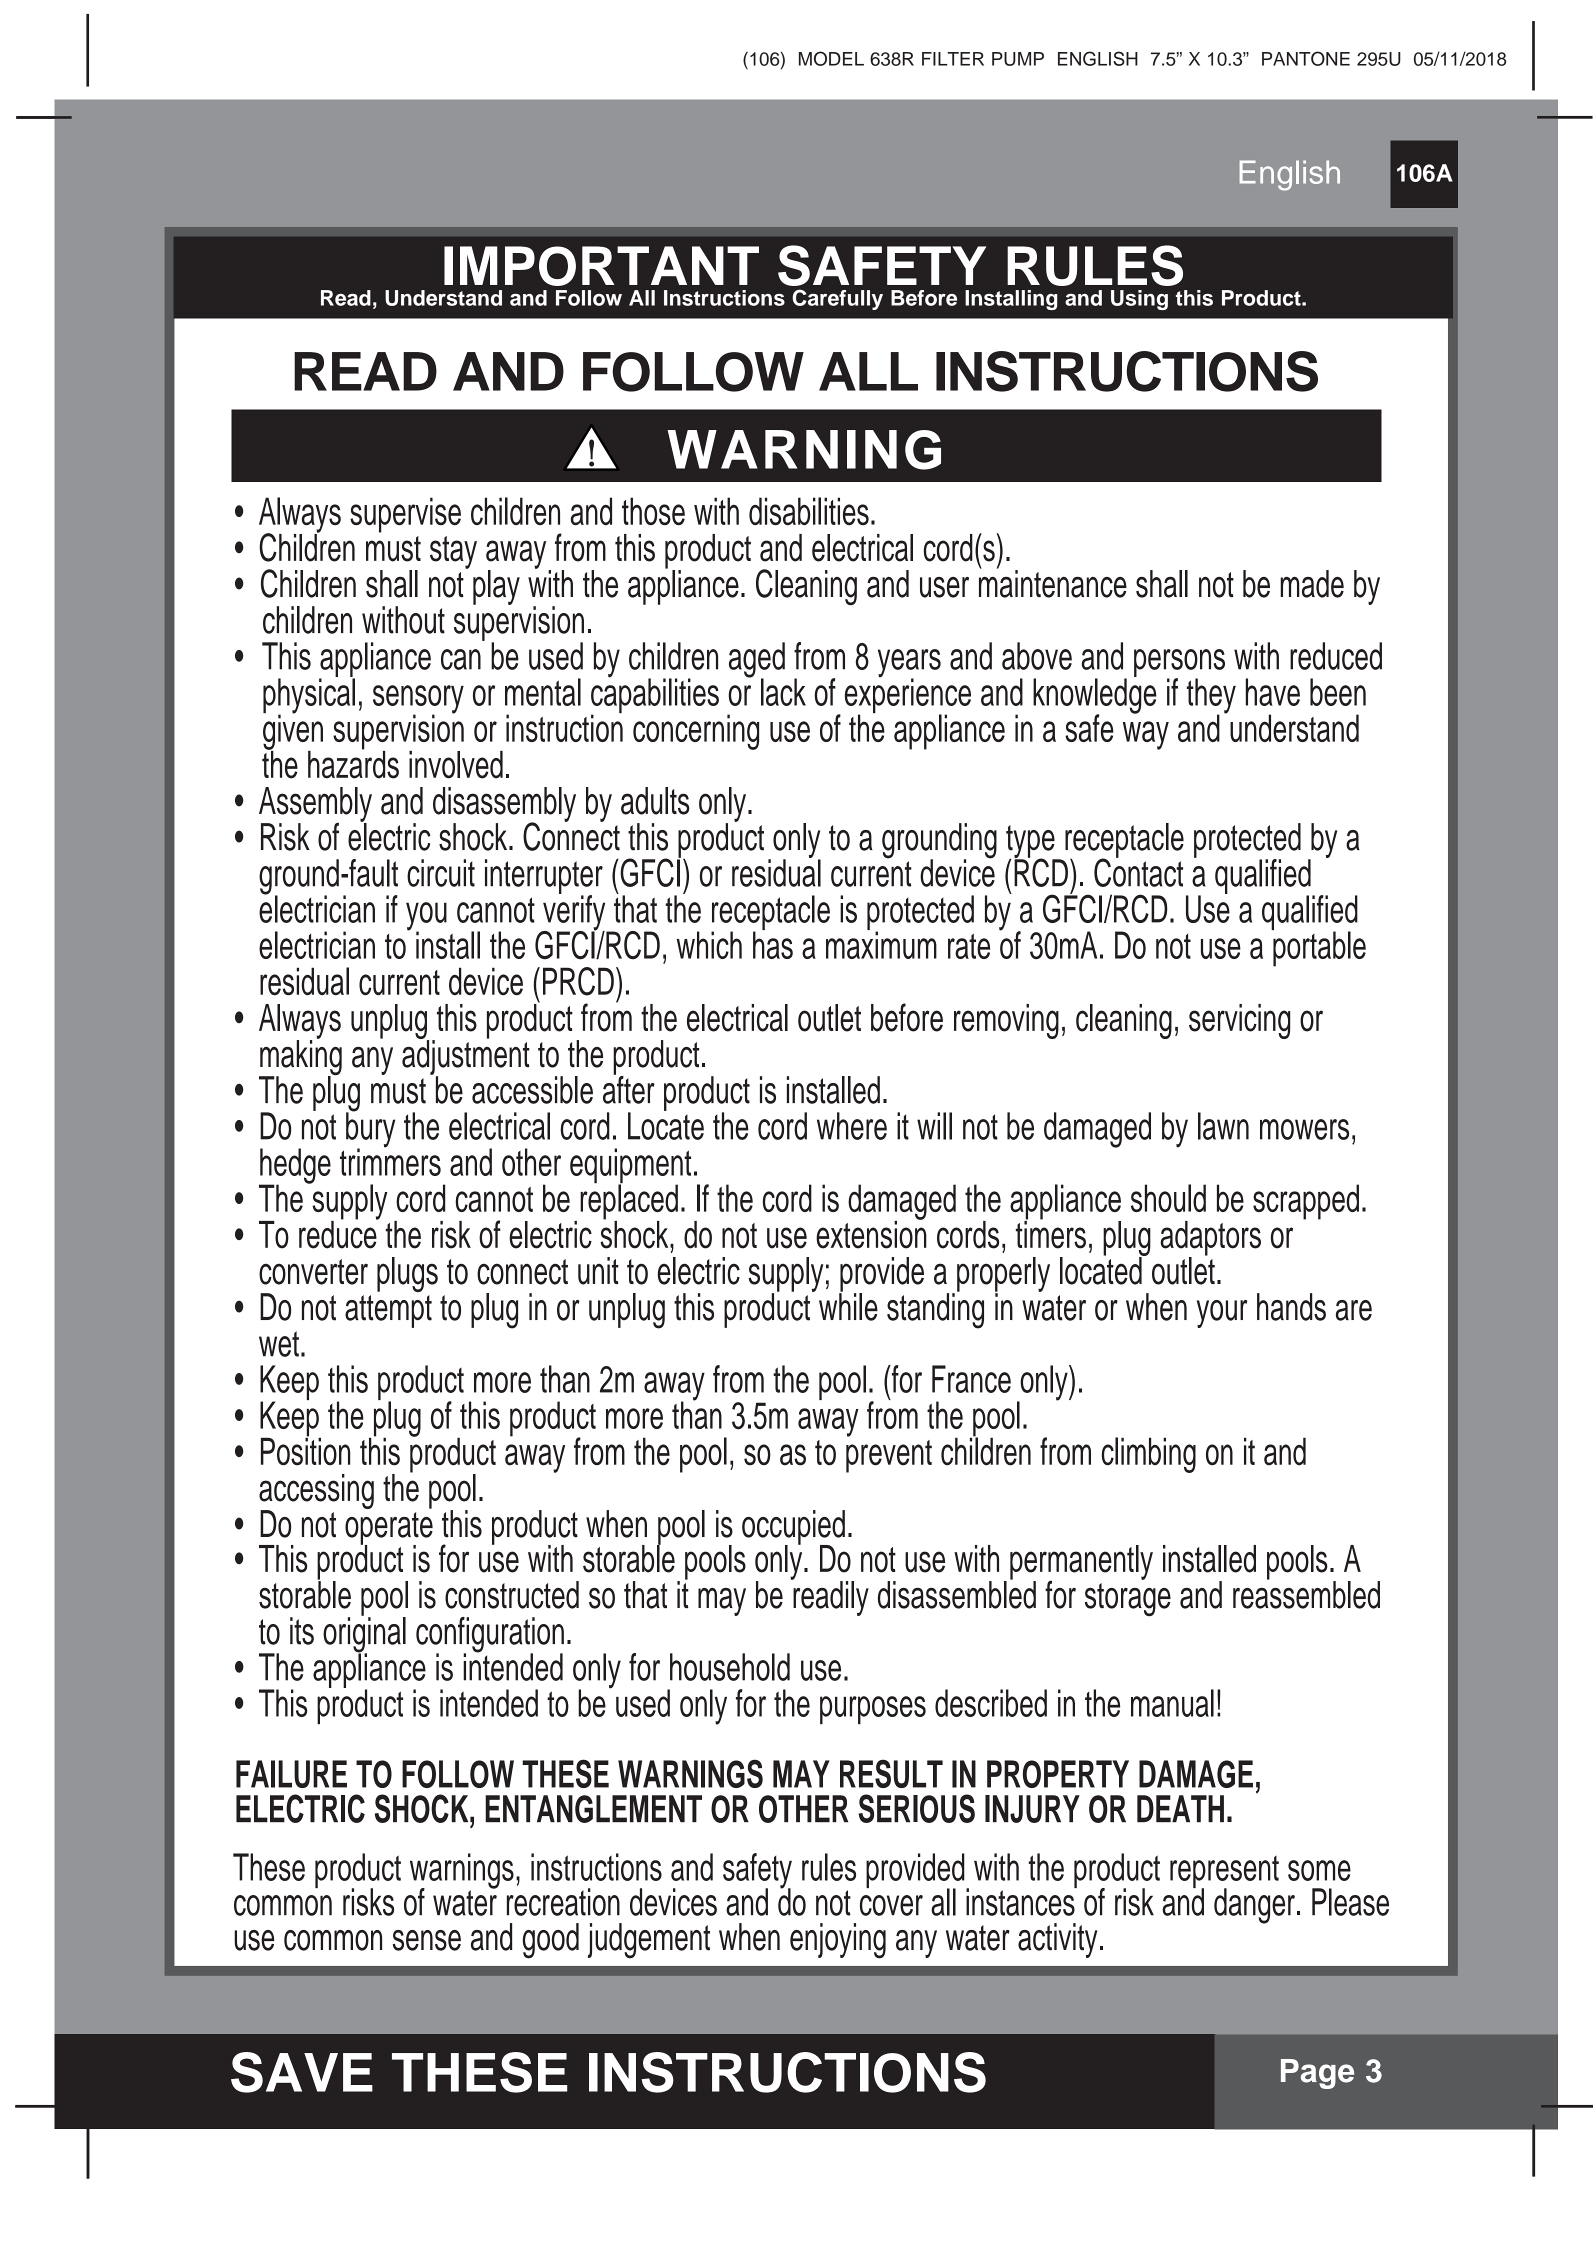 This screenshot has height=2255, width=1593. I want to click on IMPORTANT, so click(601, 266).
